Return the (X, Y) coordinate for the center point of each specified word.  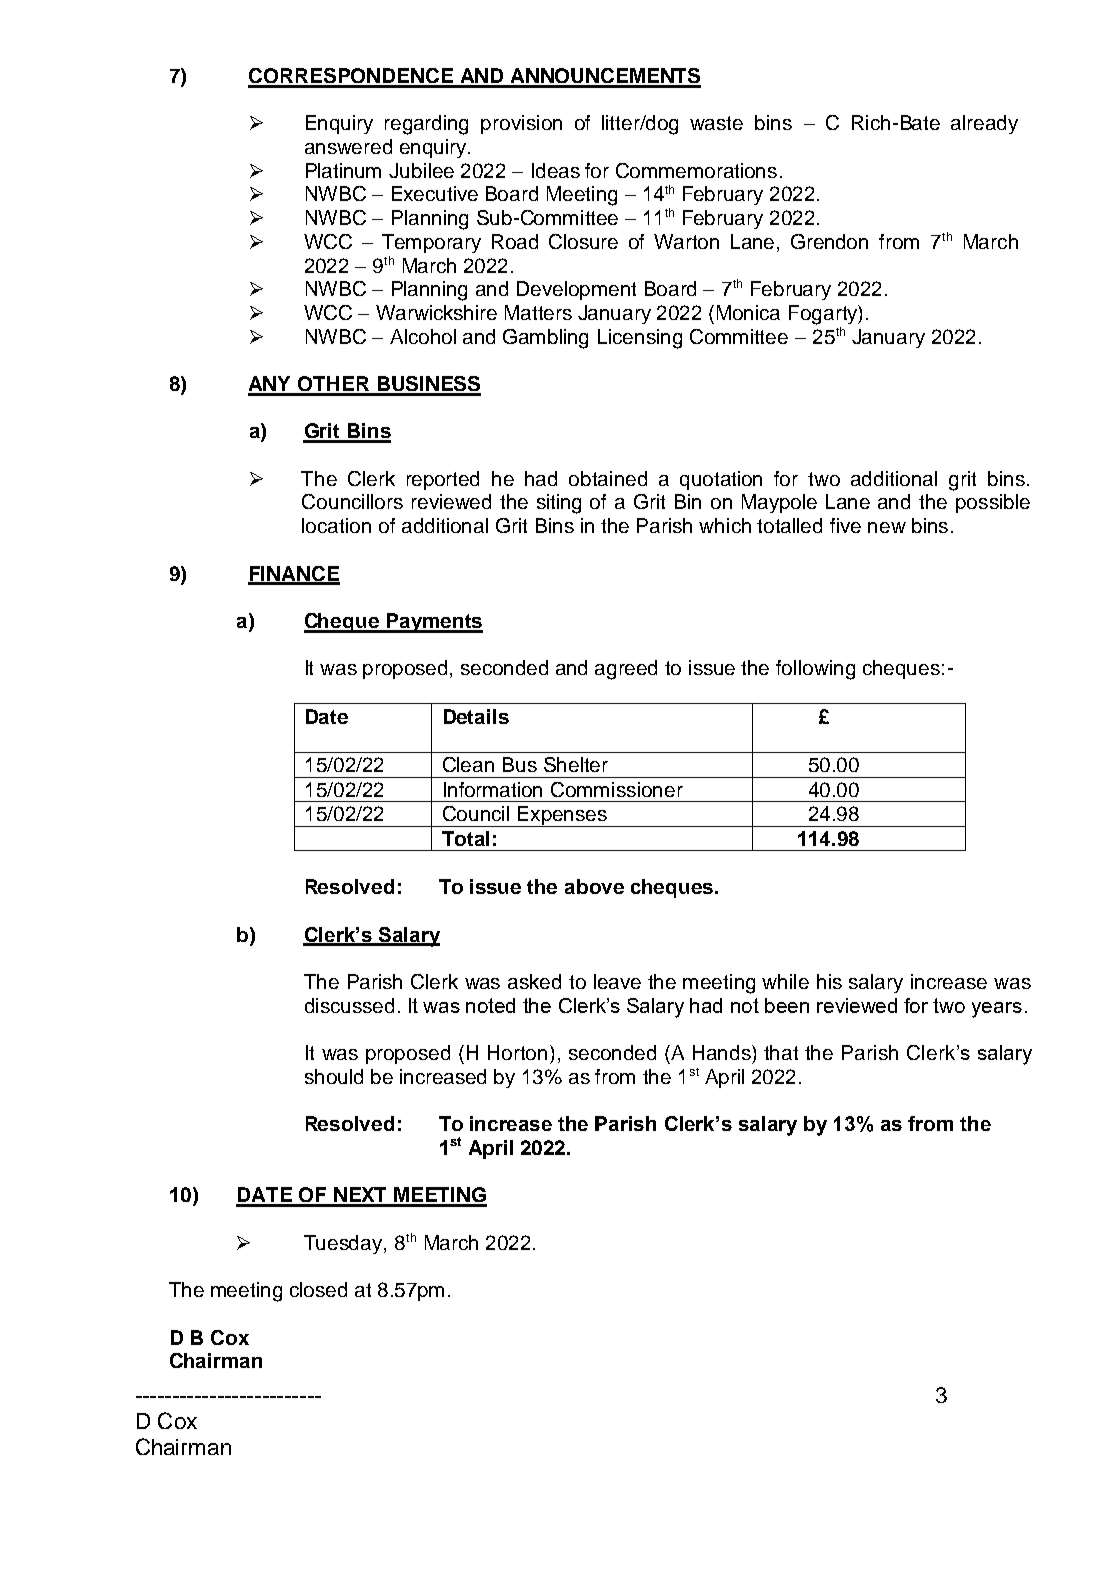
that (781, 1052)
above (594, 886)
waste (716, 123)
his (829, 981)
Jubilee (421, 170)
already (984, 124)
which (725, 525)
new (887, 527)
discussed (349, 1005)
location (336, 525)
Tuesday (344, 1244)
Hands (723, 1052)
